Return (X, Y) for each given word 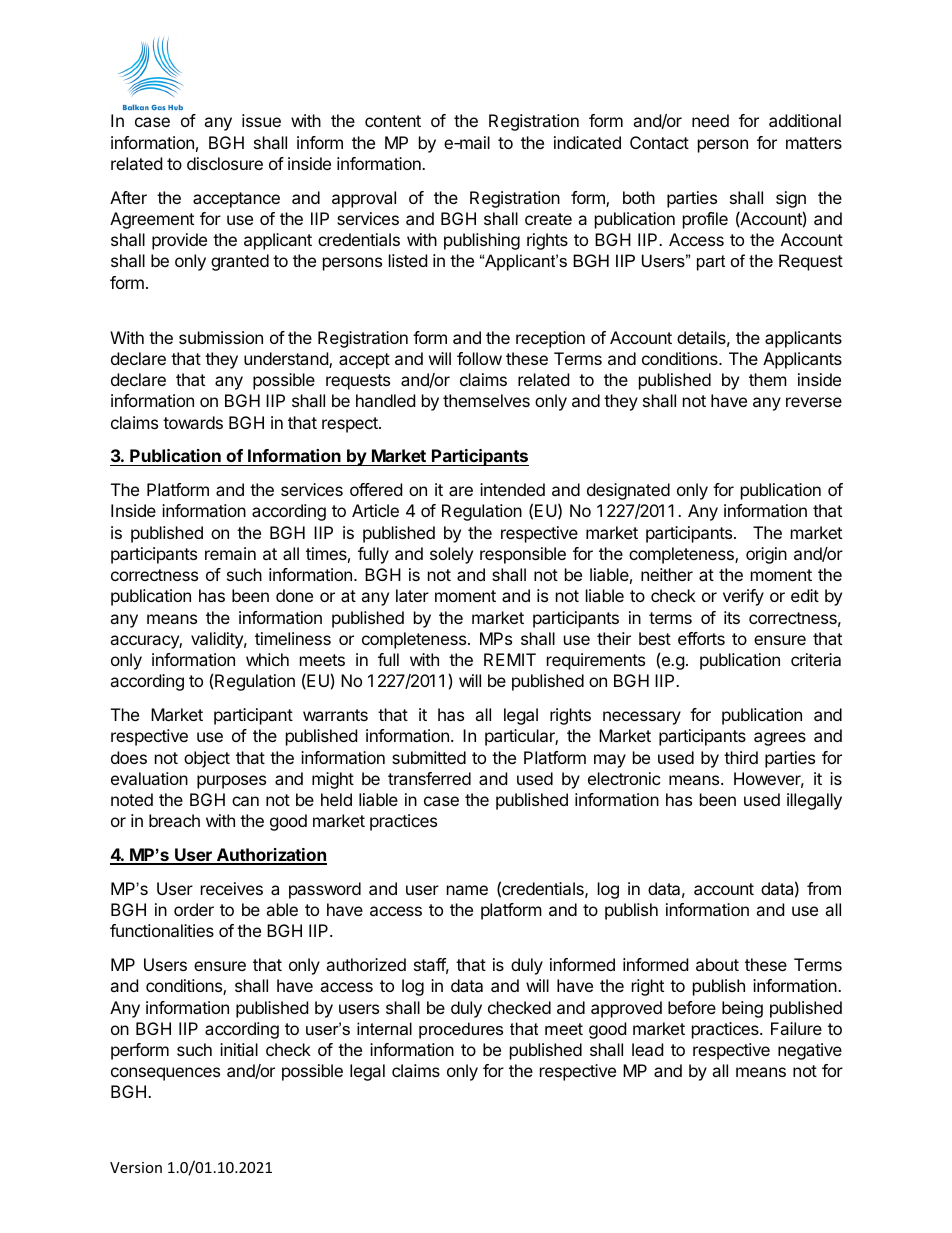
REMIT (510, 659)
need (710, 120)
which (267, 659)
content (393, 121)
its (732, 617)
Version (136, 1167)
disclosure (225, 163)
